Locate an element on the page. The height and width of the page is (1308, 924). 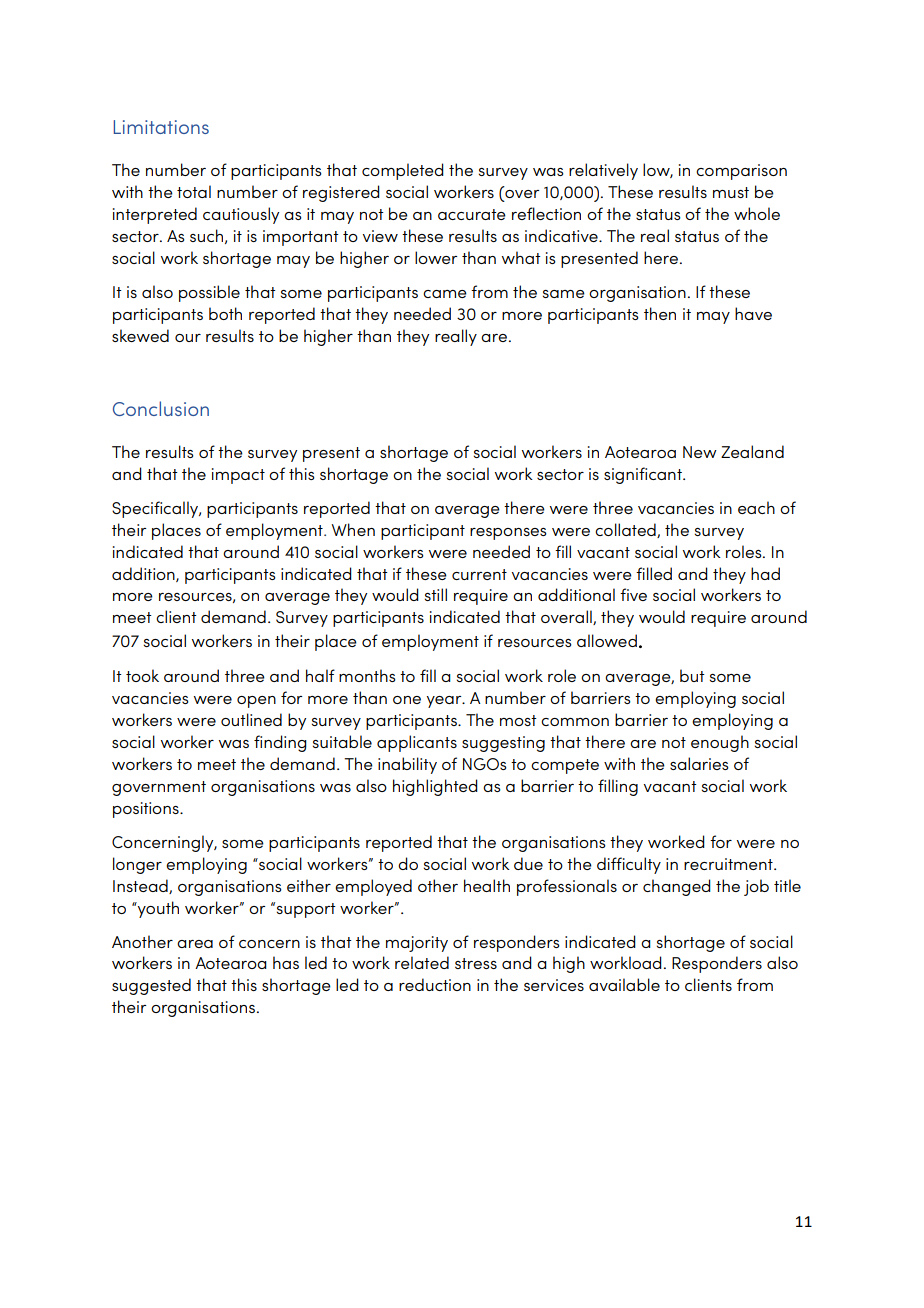
comparison is located at coordinates (741, 172).
